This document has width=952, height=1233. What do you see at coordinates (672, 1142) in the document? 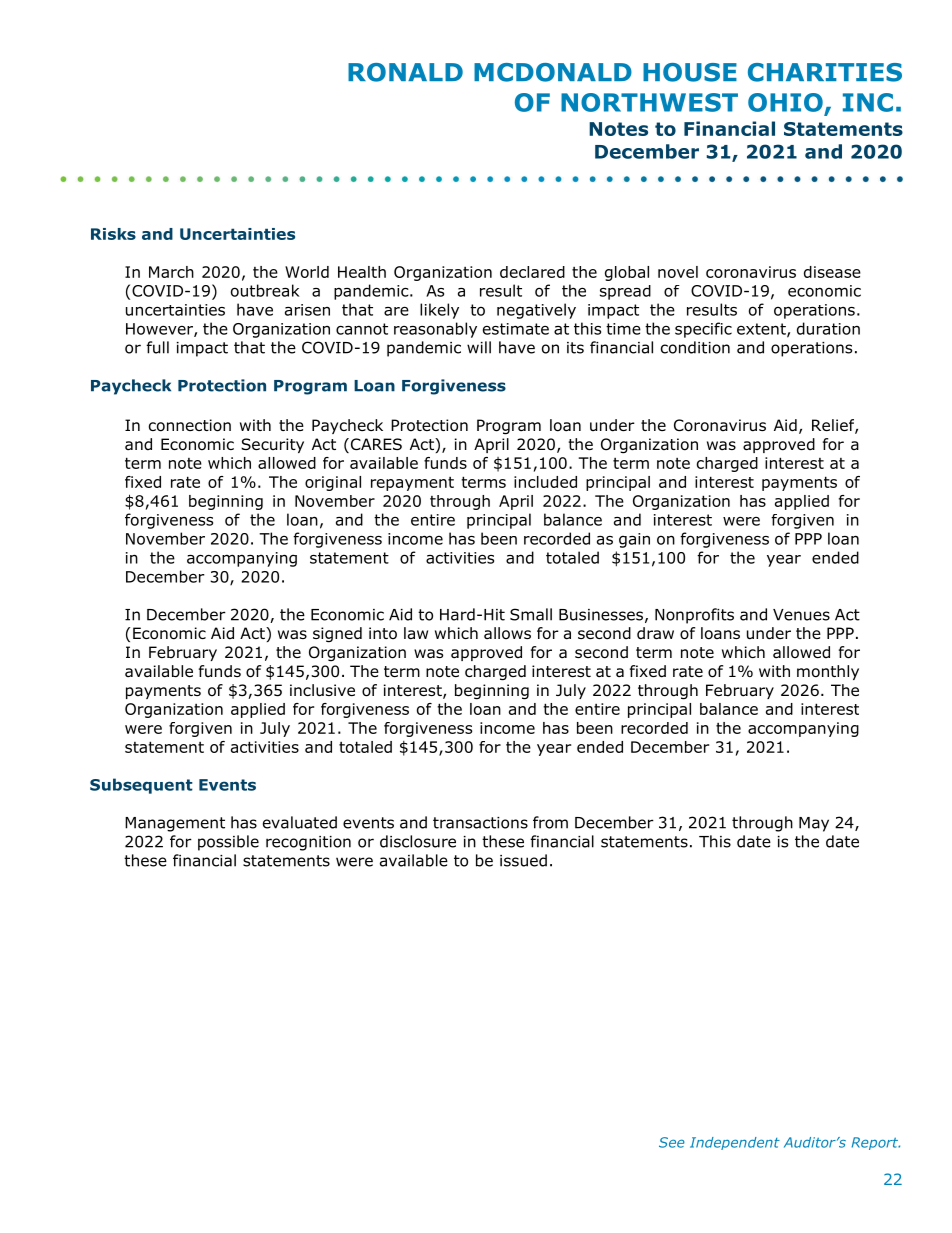
I see `See` at bounding box center [672, 1142].
